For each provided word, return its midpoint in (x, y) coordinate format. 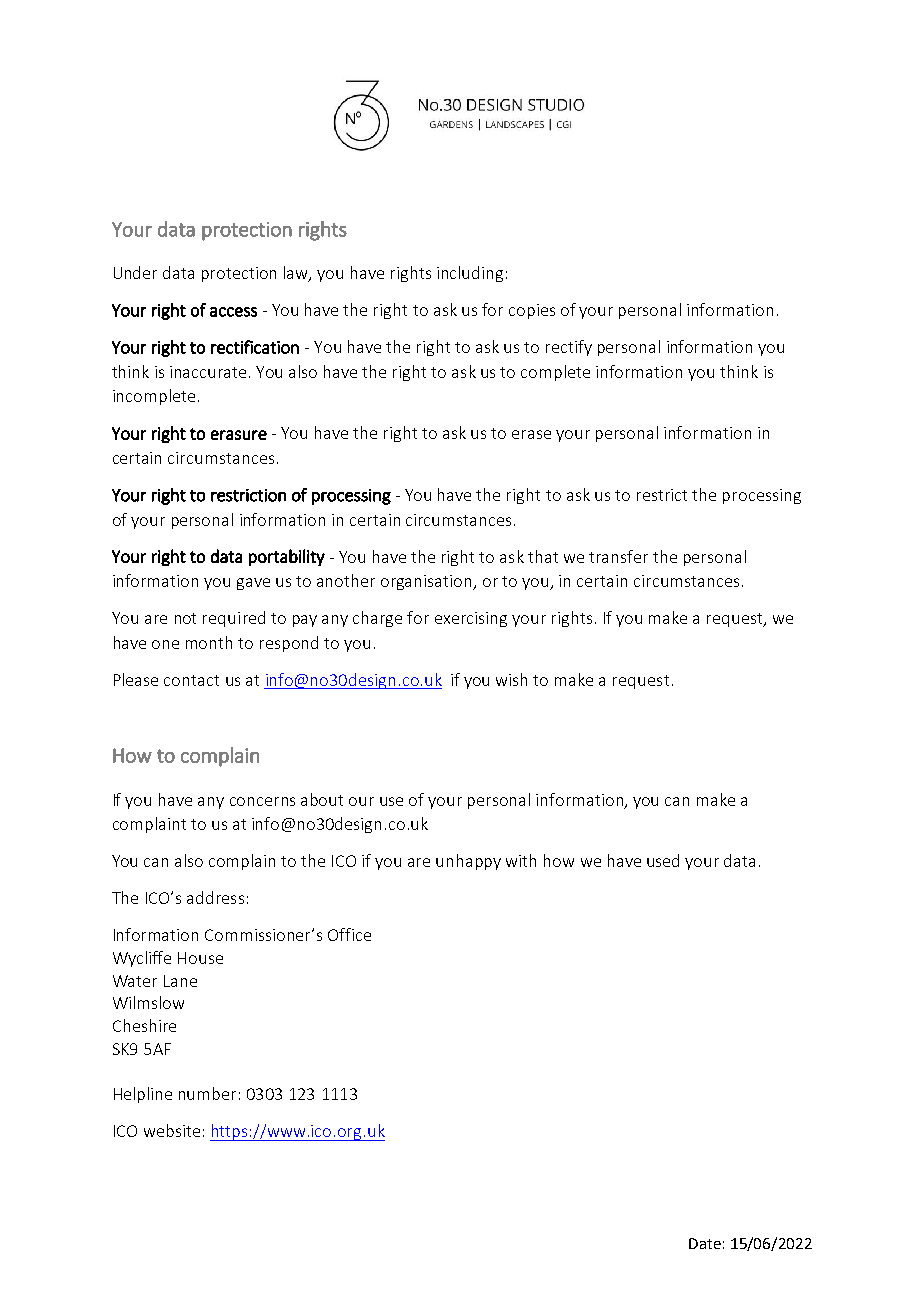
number (207, 1093)
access (233, 312)
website (172, 1130)
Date (705, 1243)
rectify (569, 348)
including (470, 274)
